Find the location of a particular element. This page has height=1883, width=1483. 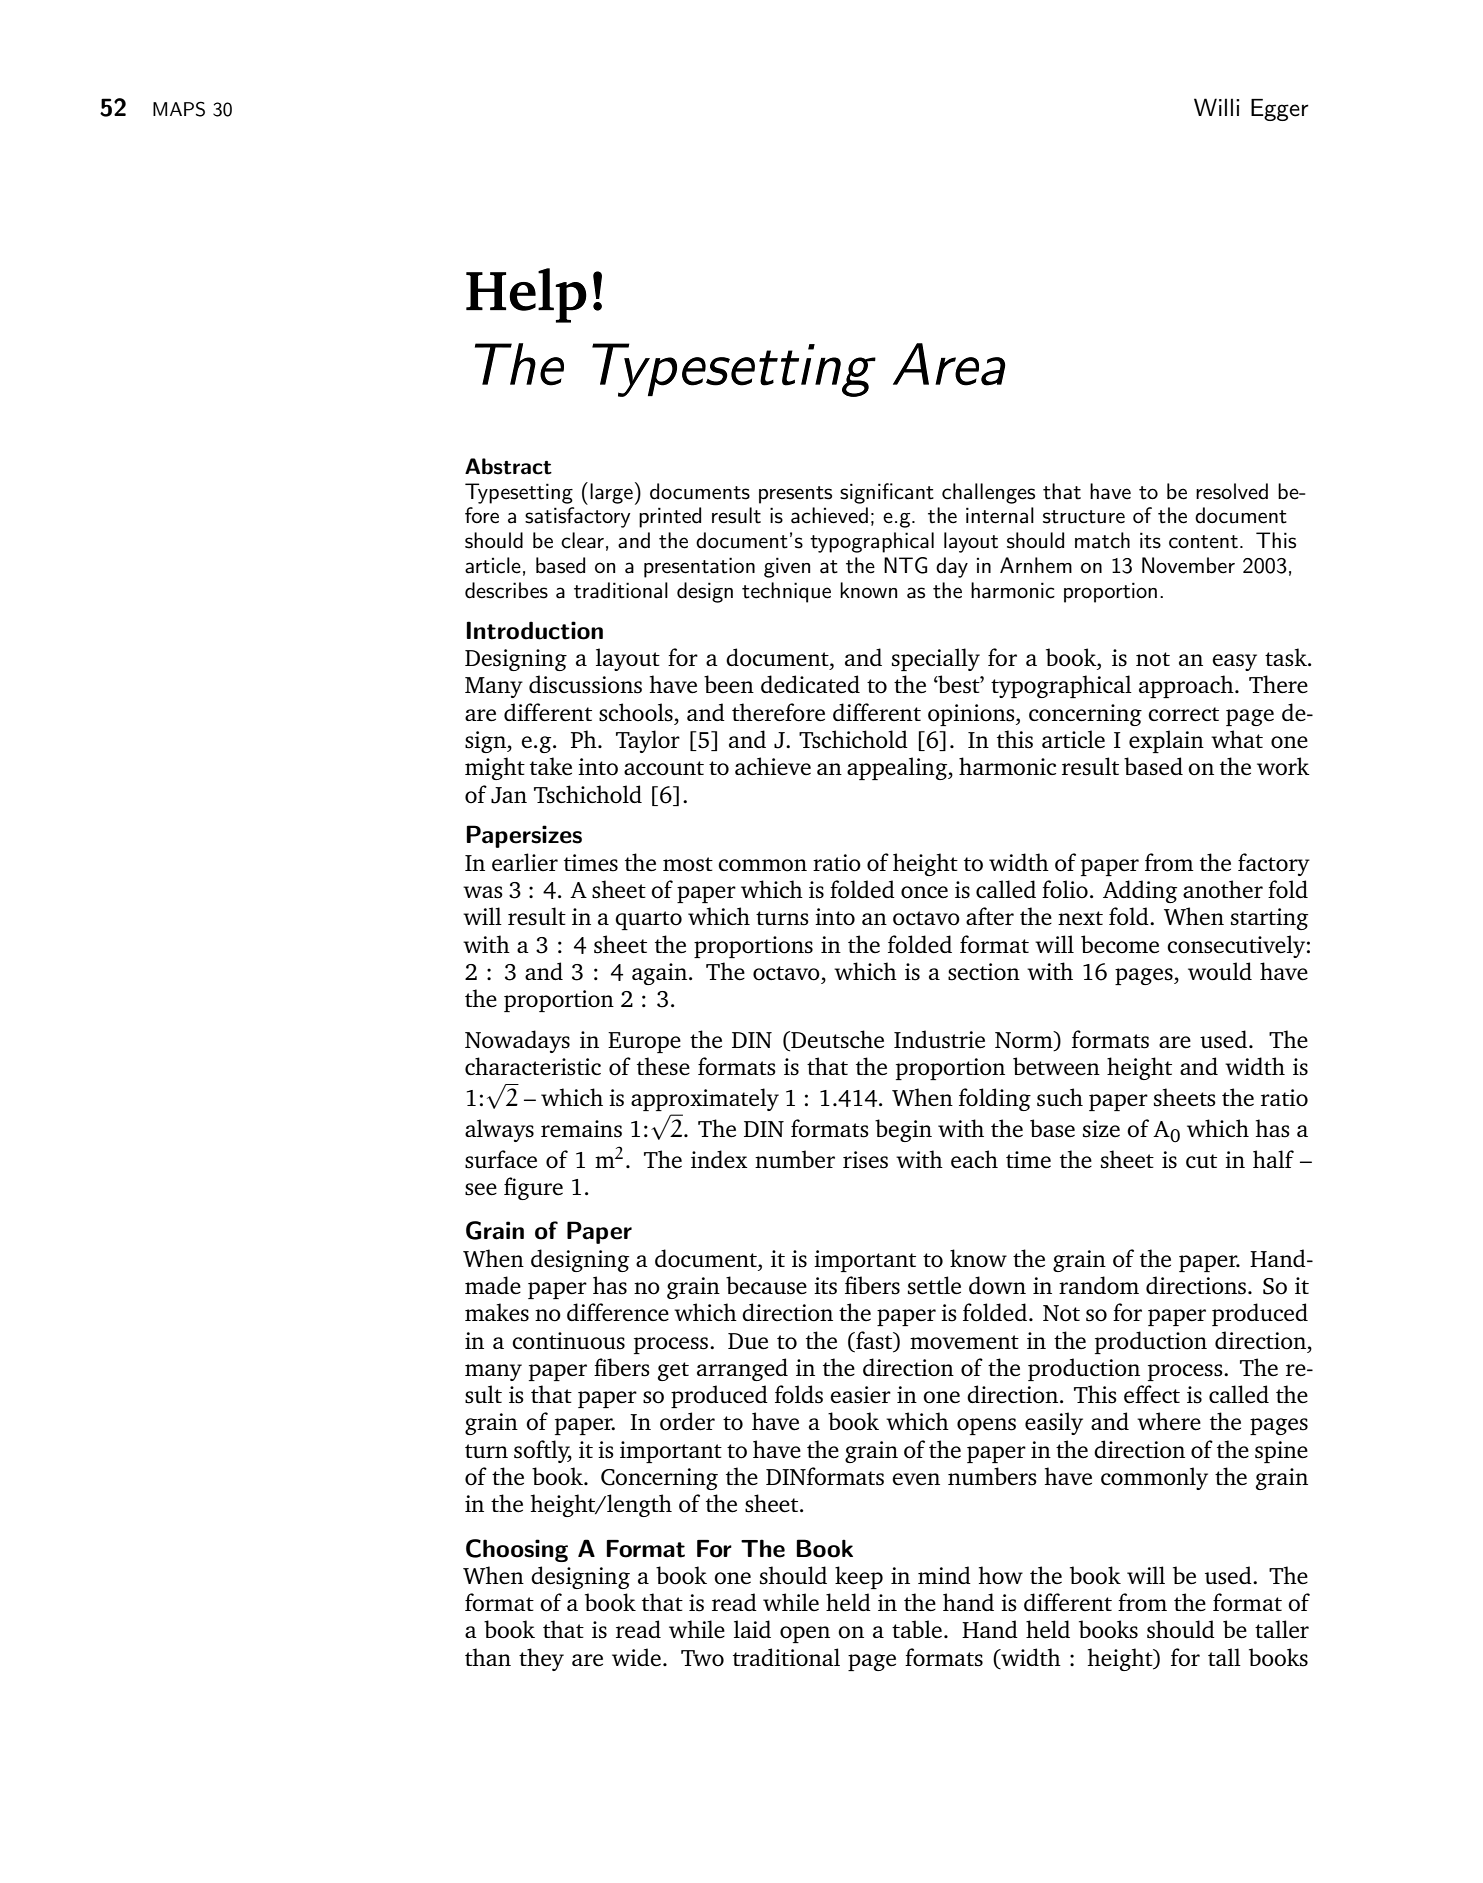

than is located at coordinates (488, 1657).
